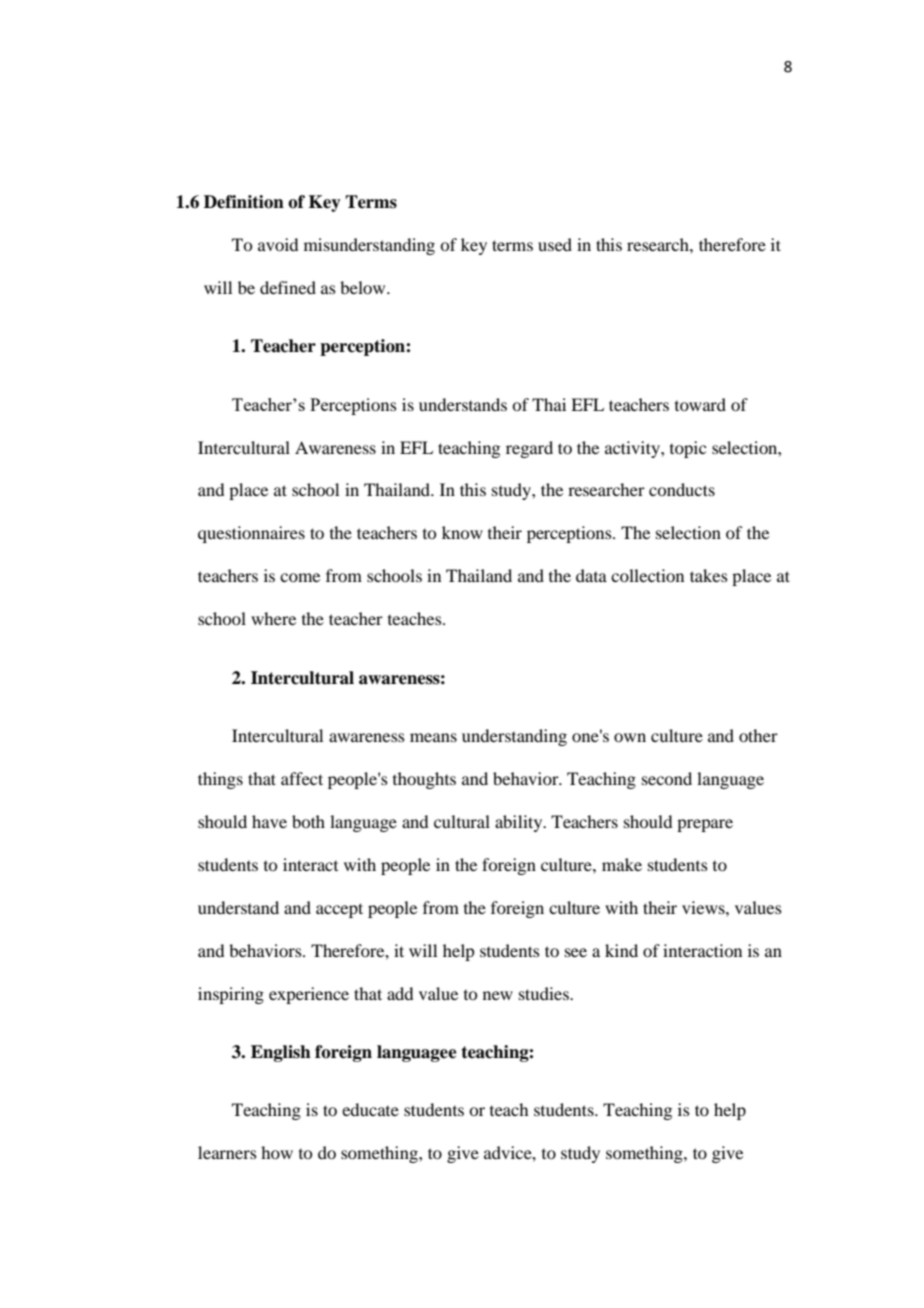 The width and height of the page is (924, 1308). What do you see at coordinates (339, 910) in the page?
I see `accept` at bounding box center [339, 910].
